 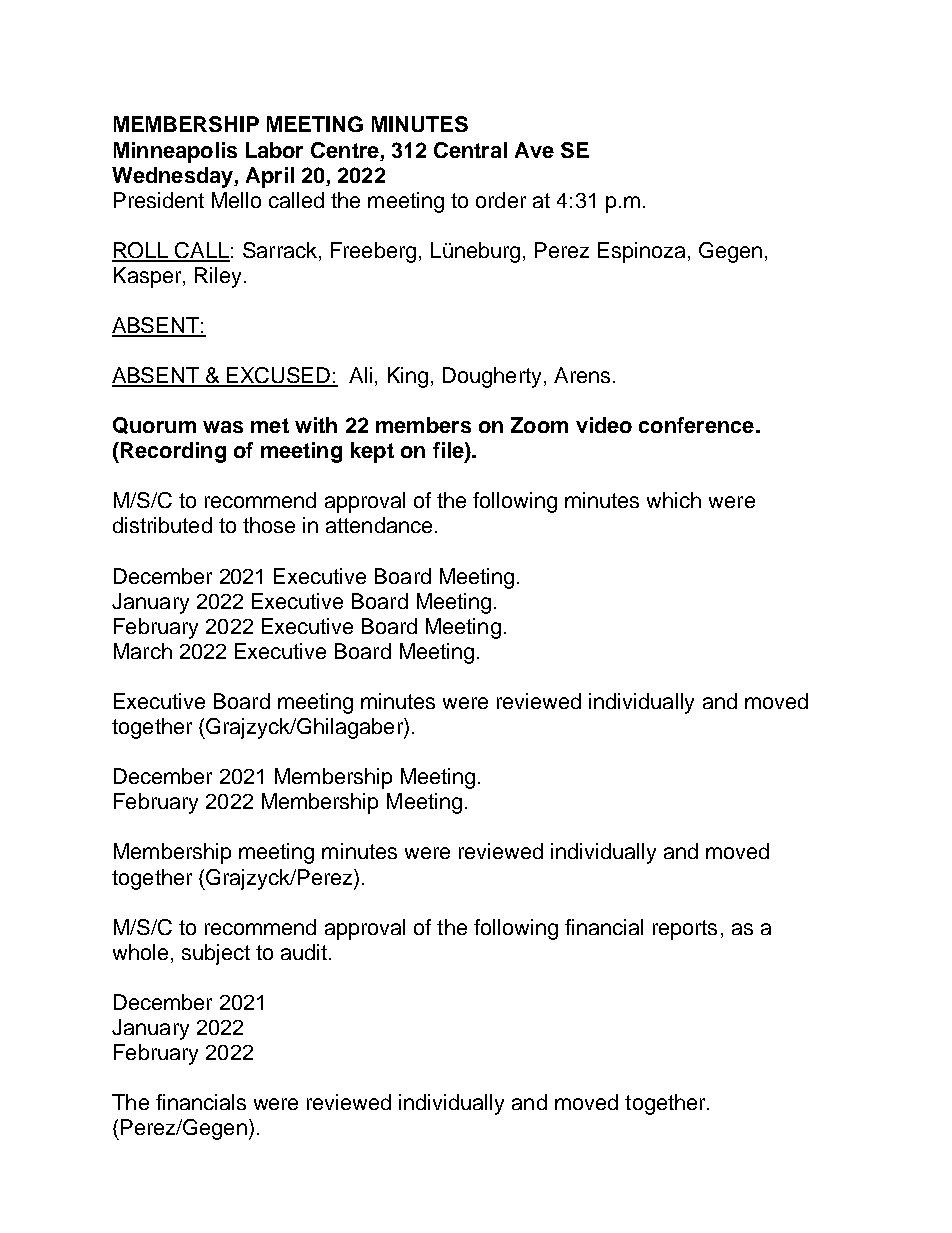 What do you see at coordinates (304, 952) in the image?
I see `audit` at bounding box center [304, 952].
